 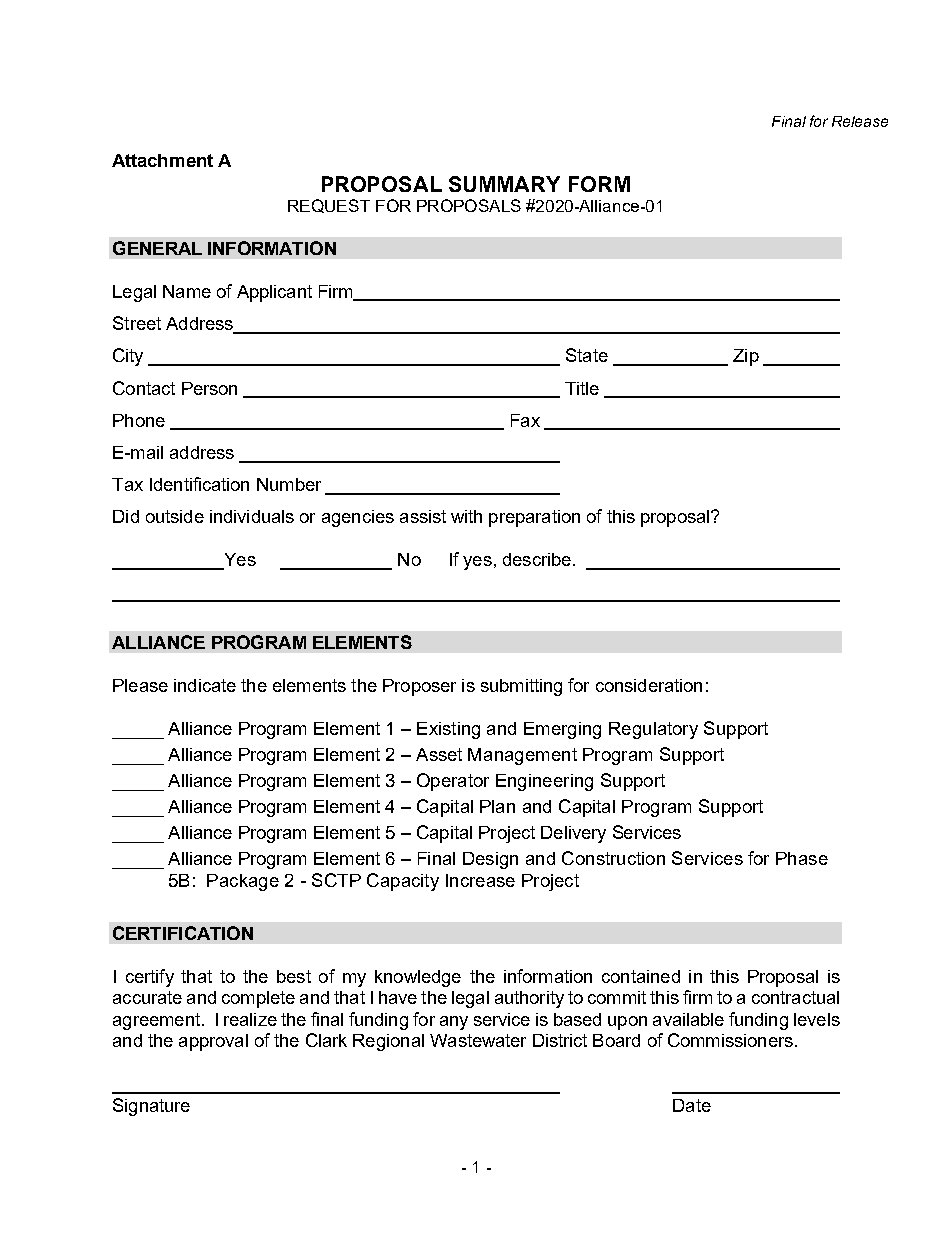 What do you see at coordinates (525, 420) in the screenshot?
I see `Fax` at bounding box center [525, 420].
